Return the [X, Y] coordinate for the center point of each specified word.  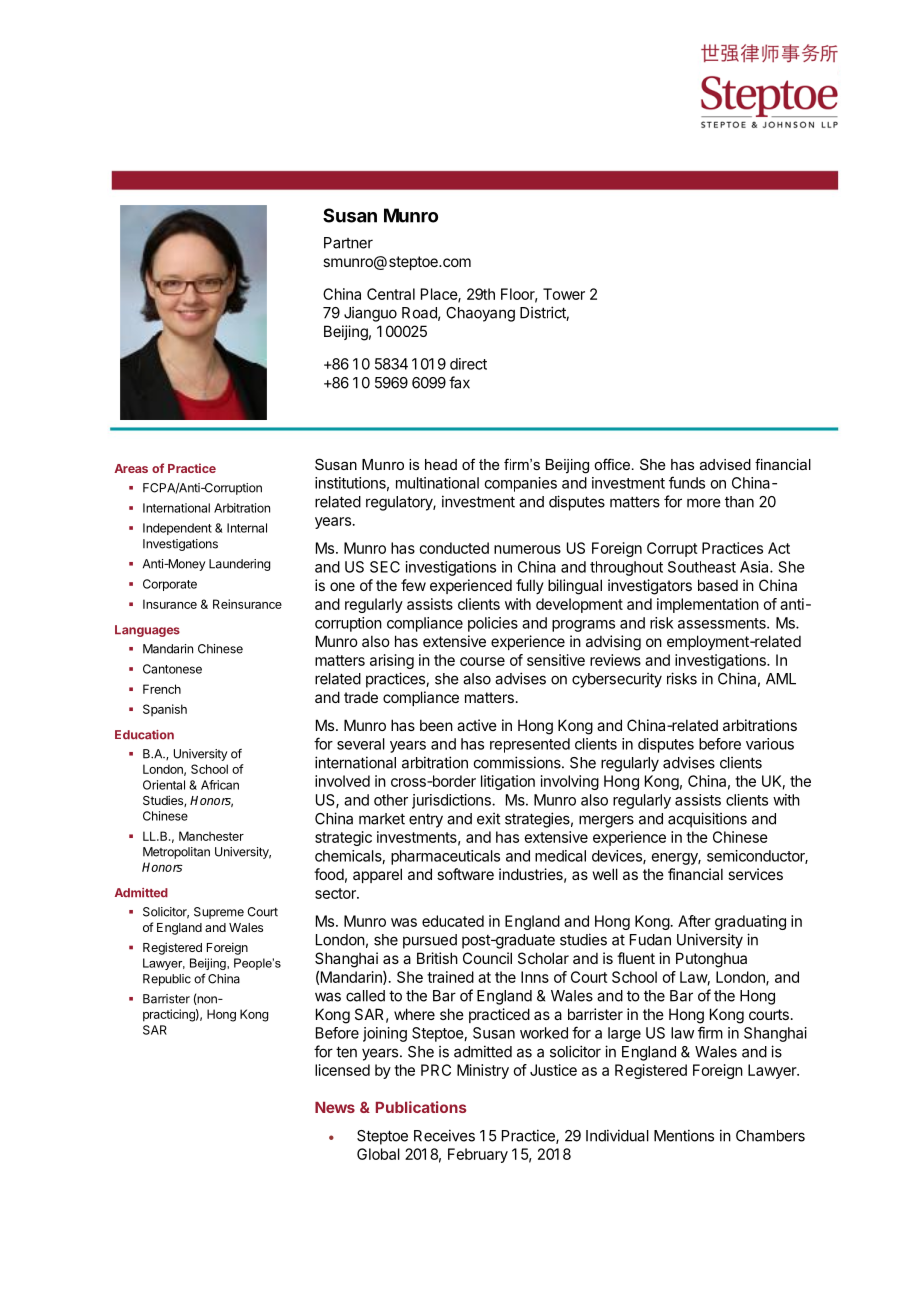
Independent [177, 529]
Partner [348, 243]
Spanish [165, 710]
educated [453, 921]
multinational [437, 483]
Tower [564, 294]
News [335, 1107]
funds [687, 482]
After [694, 921]
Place [440, 295]
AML [781, 679]
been [436, 725]
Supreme [219, 913]
